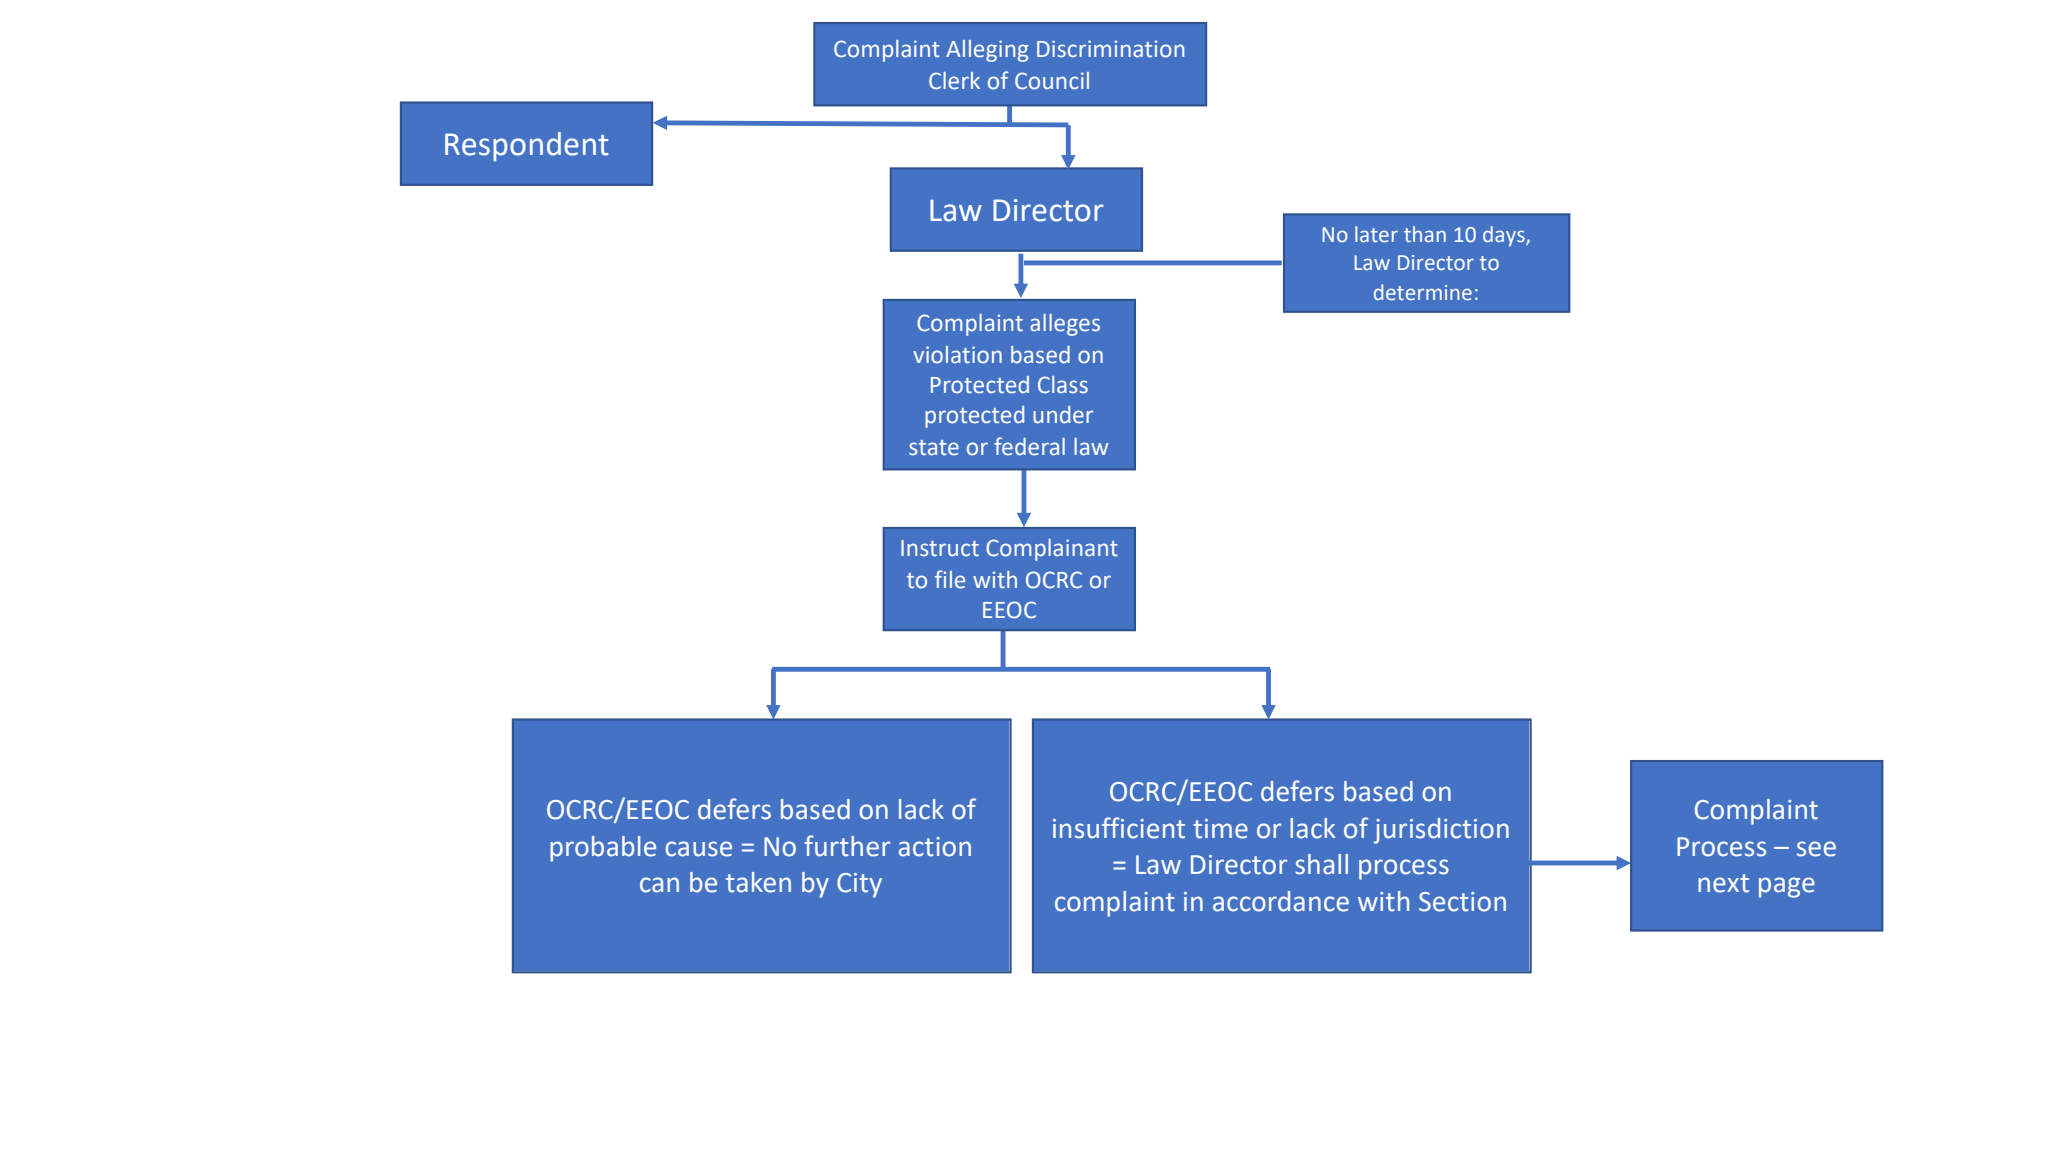 The width and height of the page is (2056, 1157). I want to click on can, so click(659, 885).
